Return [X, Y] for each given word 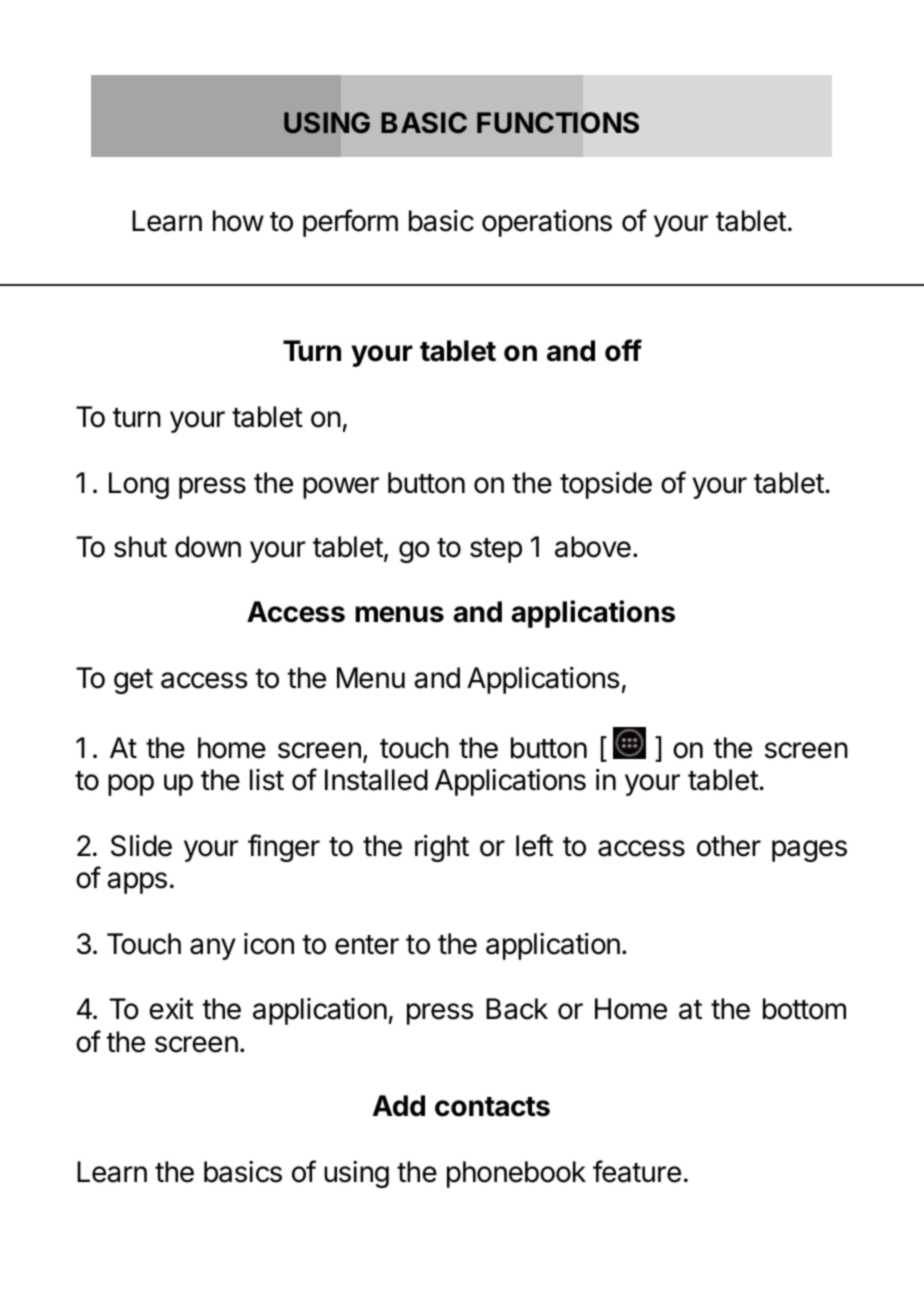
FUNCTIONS [558, 122]
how [238, 221]
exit [171, 1009]
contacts [492, 1107]
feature [637, 1171]
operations [547, 223]
